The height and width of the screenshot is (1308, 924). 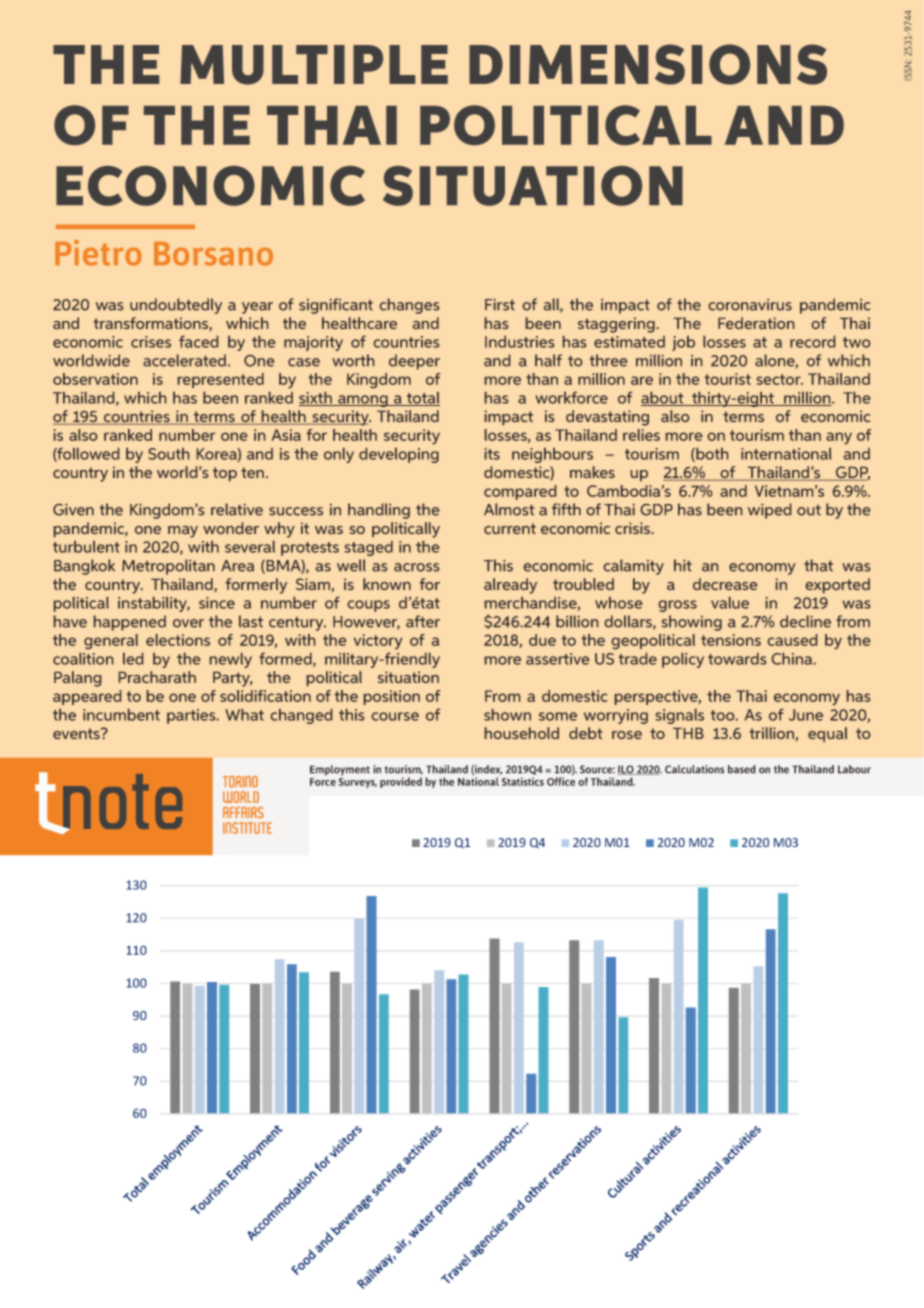 What do you see at coordinates (648, 64) in the screenshot?
I see `DIMENSIONS` at bounding box center [648, 64].
